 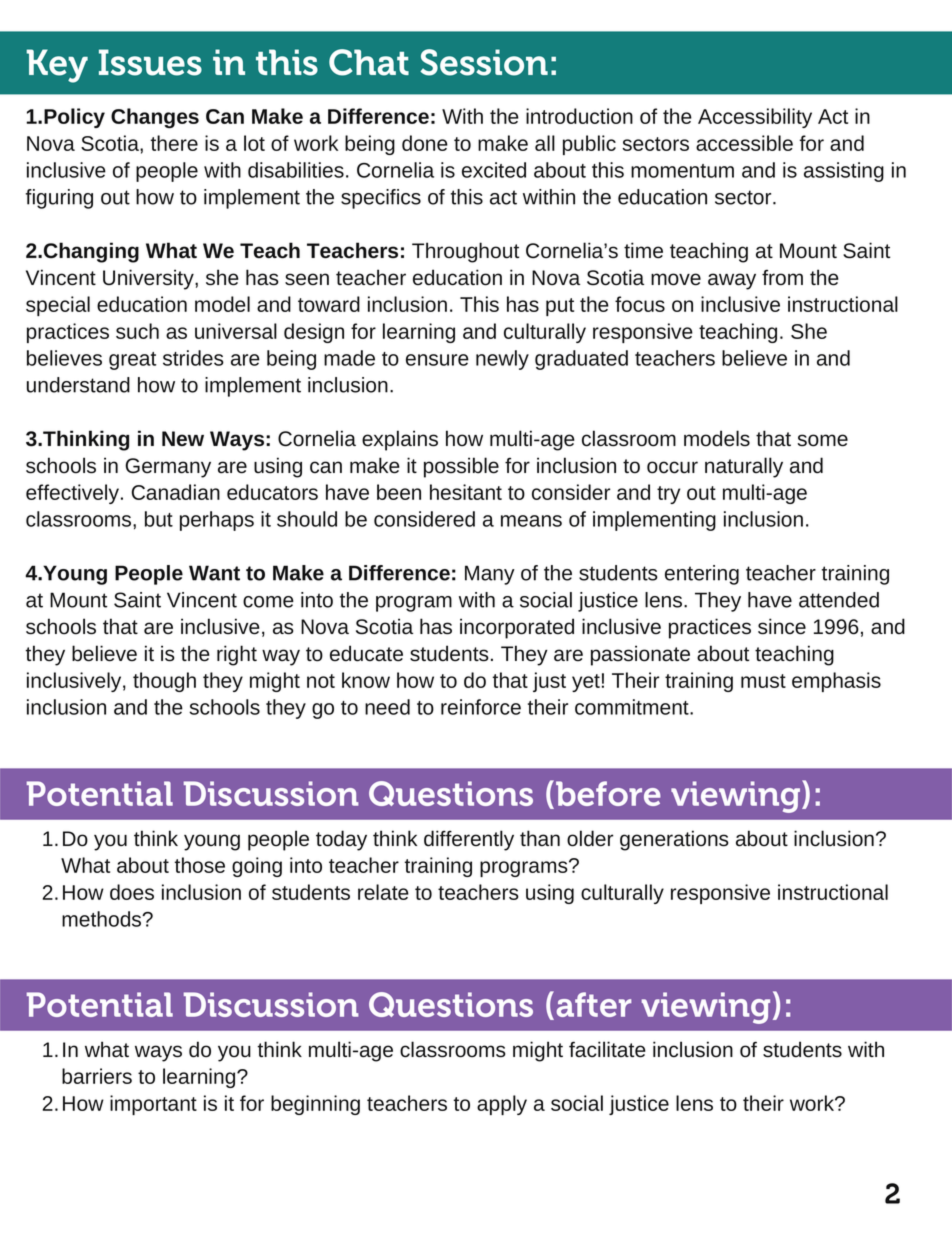 What do you see at coordinates (214, 573) in the screenshot?
I see `Want` at bounding box center [214, 573].
